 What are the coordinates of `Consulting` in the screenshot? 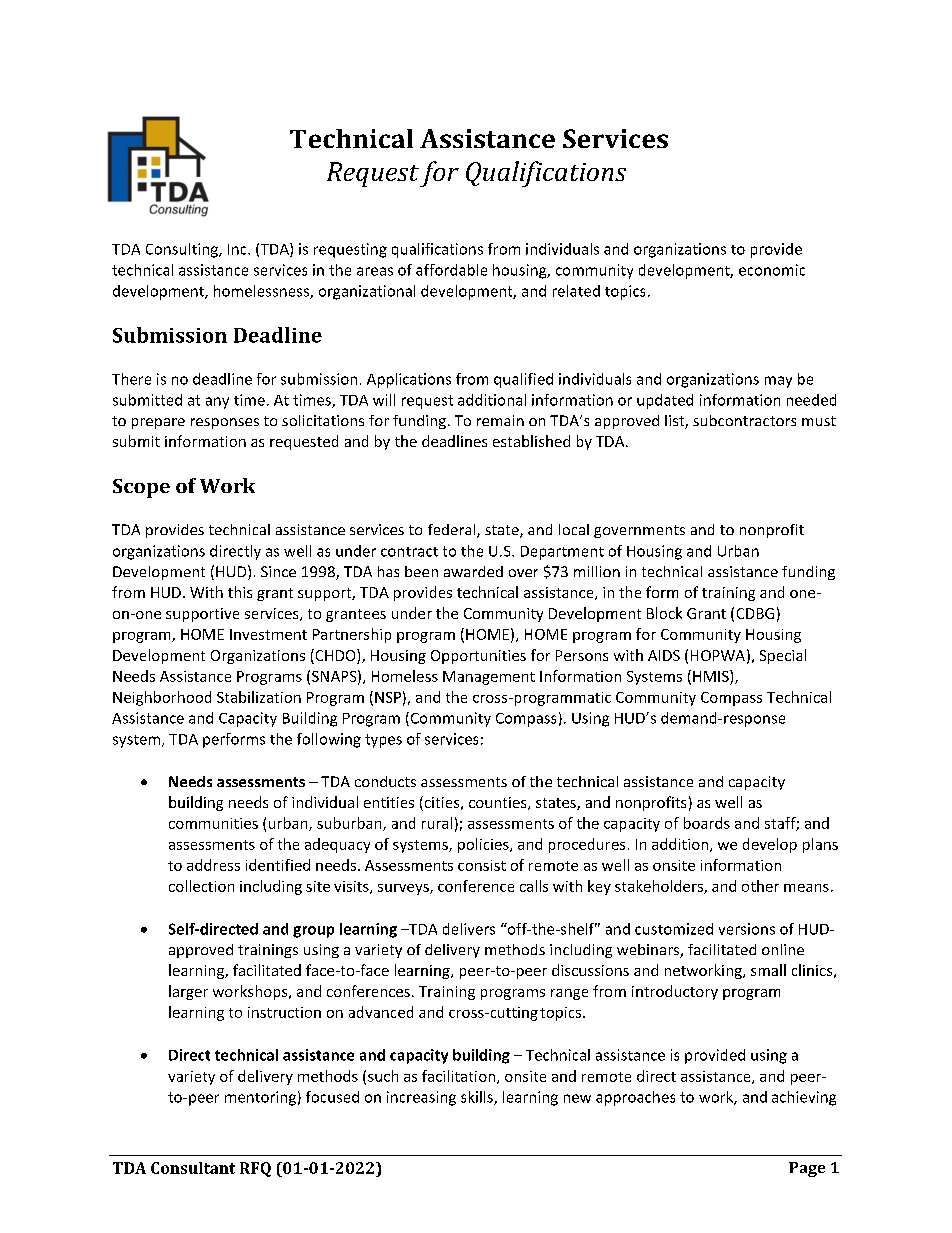 It's located at (183, 250).
